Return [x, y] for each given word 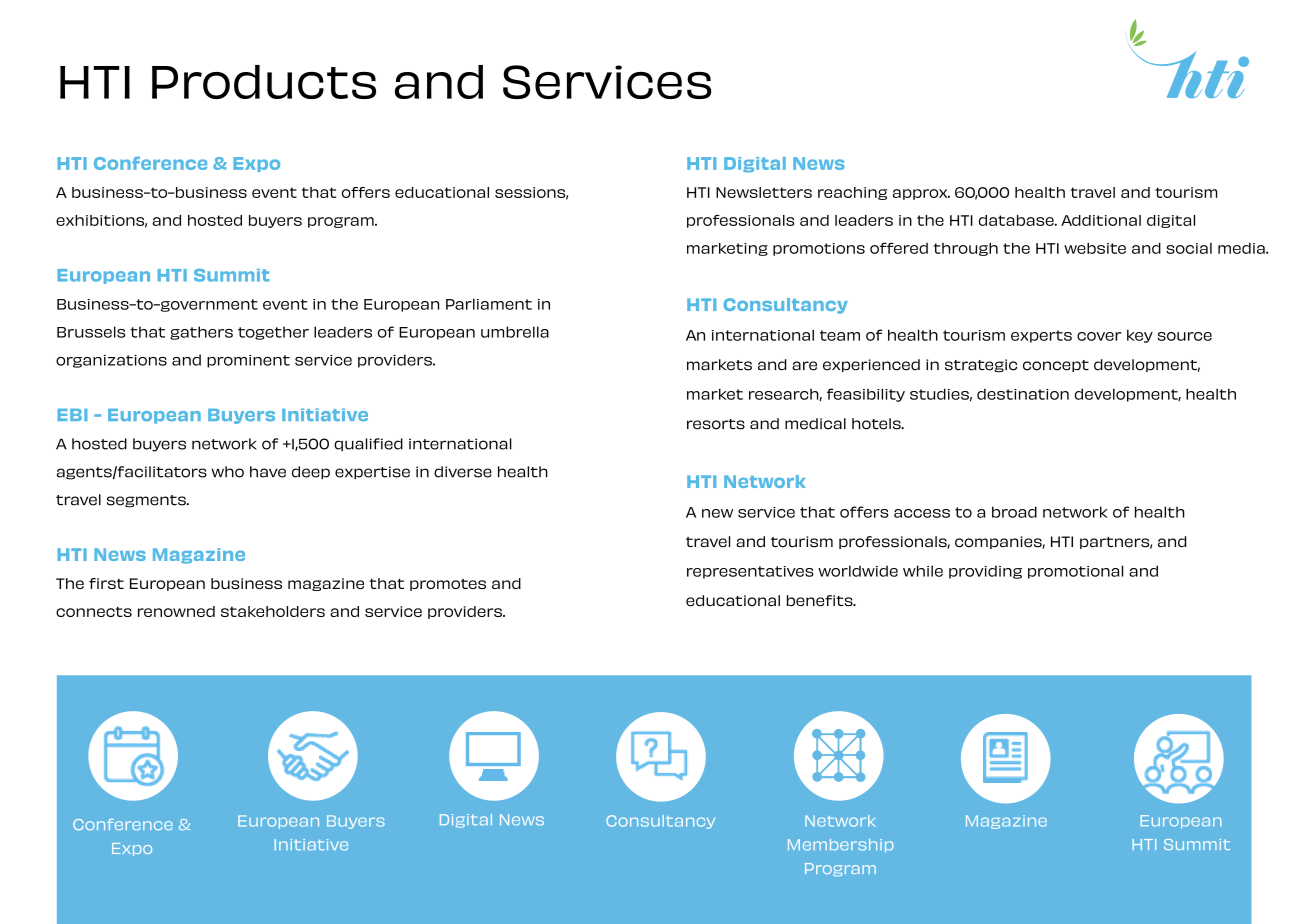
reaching [852, 193]
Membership [840, 845]
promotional [1075, 572]
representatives [750, 572]
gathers [201, 333]
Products [264, 82]
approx [921, 194]
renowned [176, 611]
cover [1099, 336]
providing [985, 572]
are [804, 366]
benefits [821, 601]
